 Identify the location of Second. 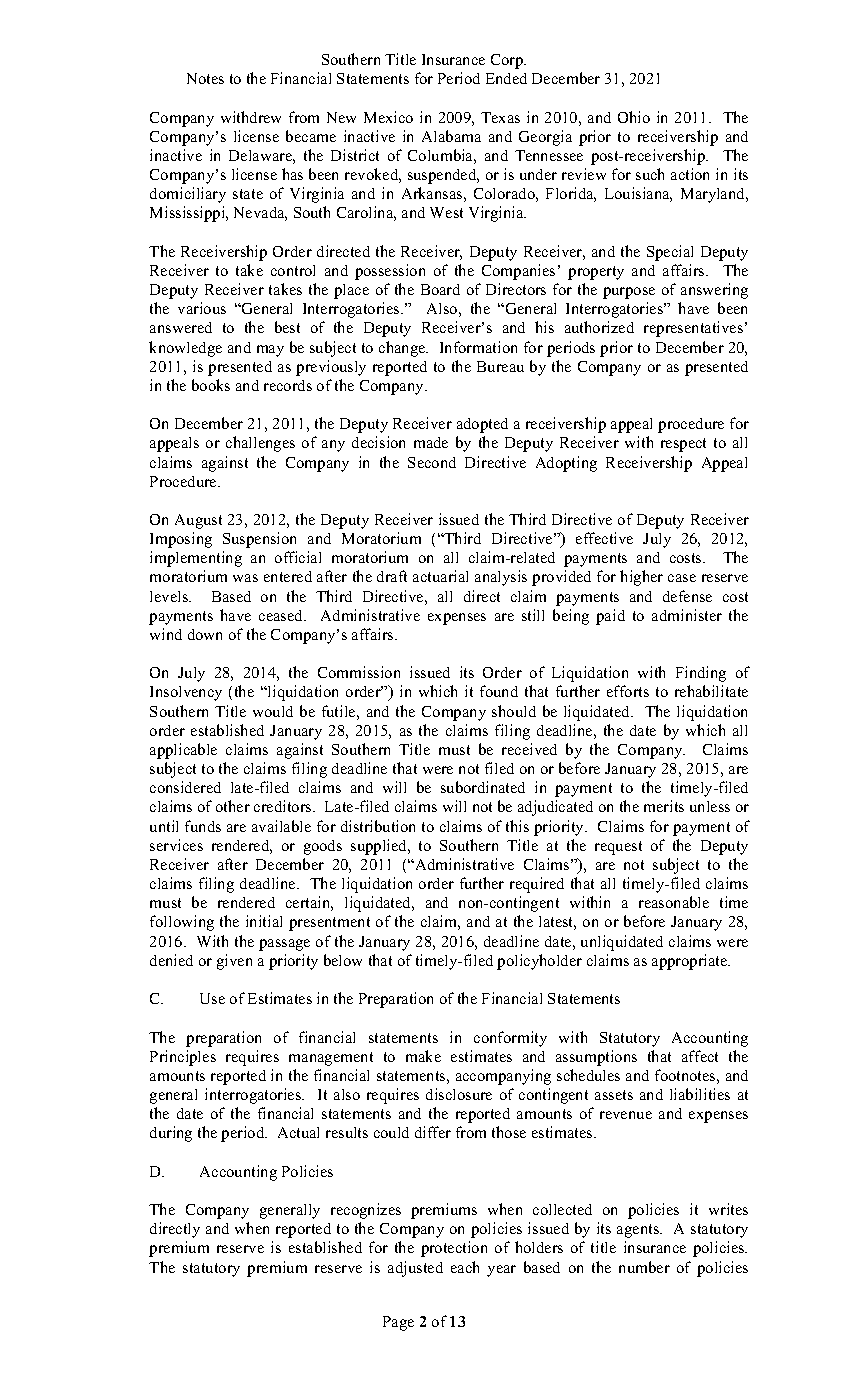
(432, 462).
